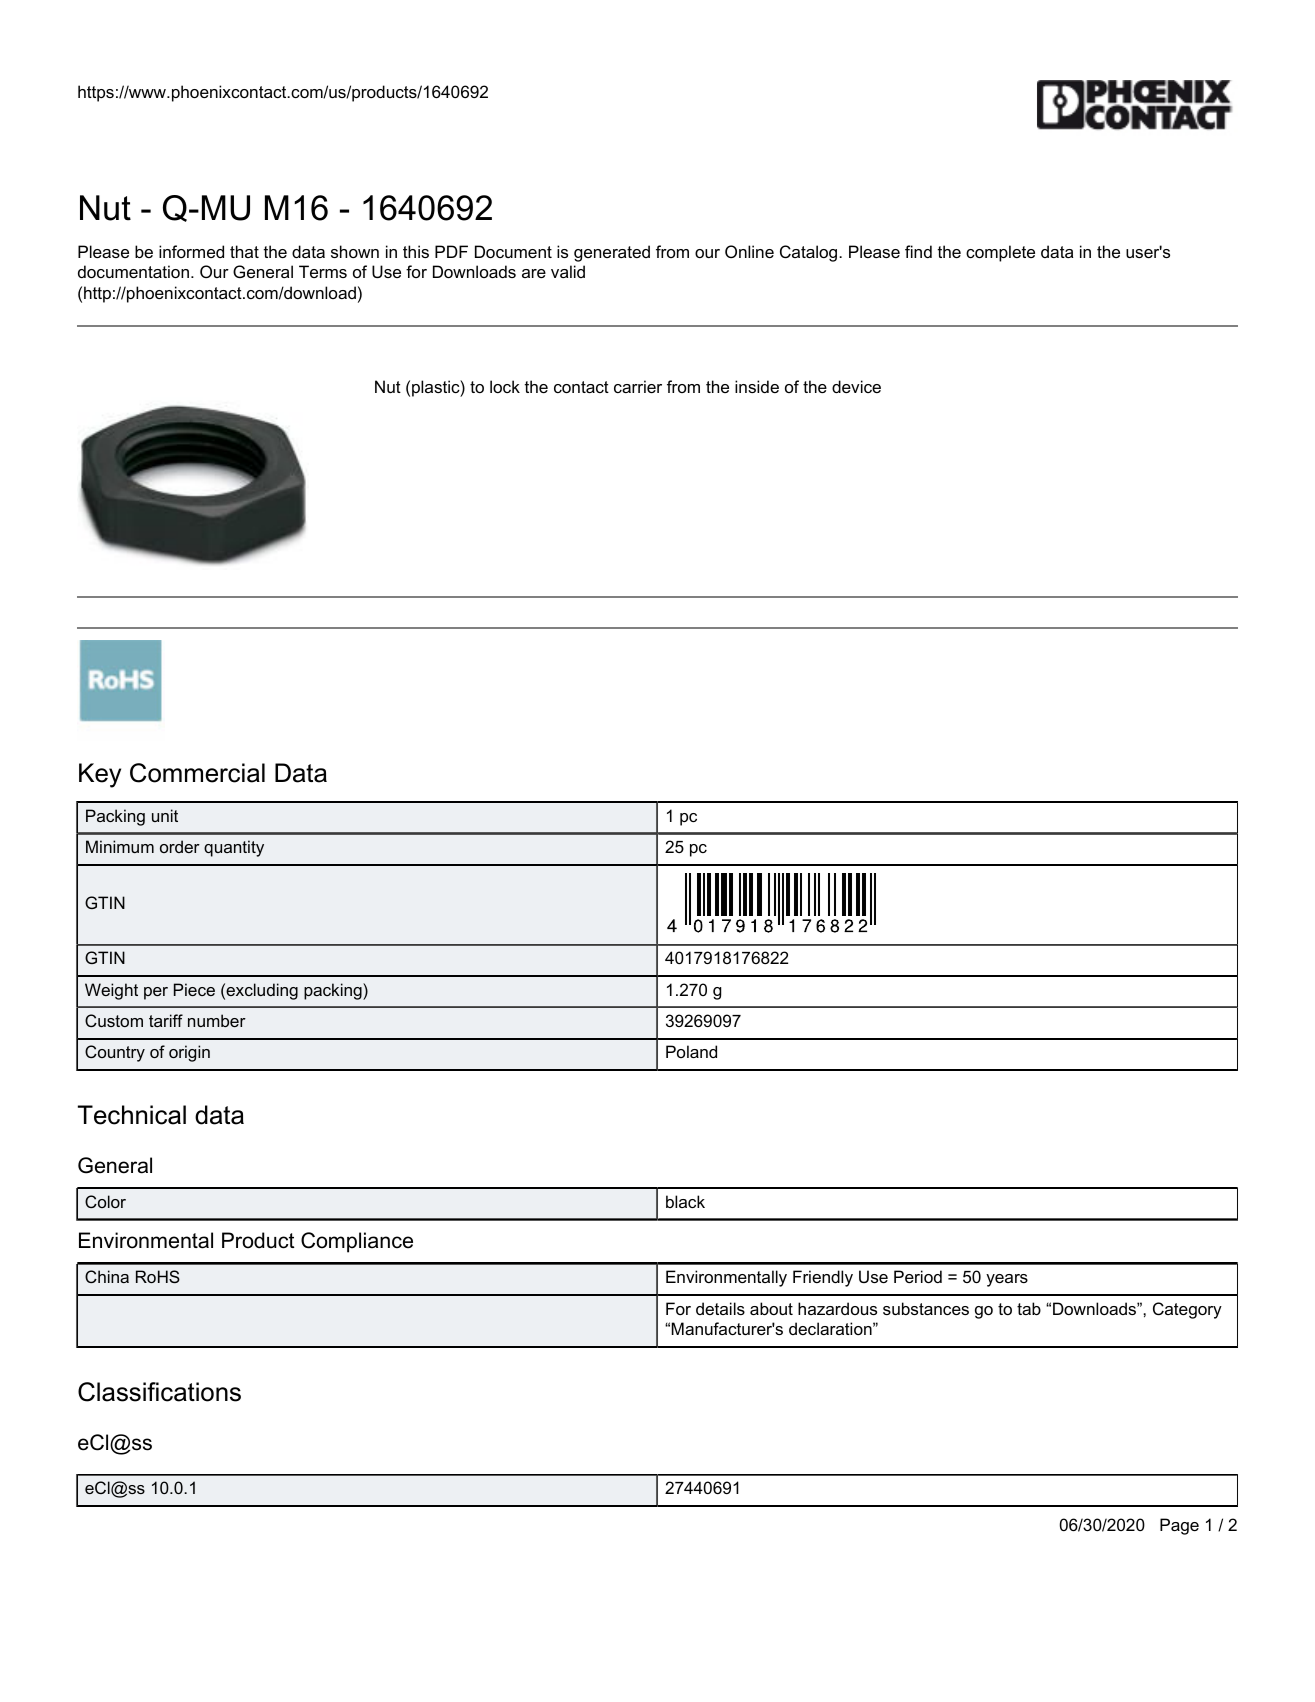 The height and width of the page is (1702, 1315). What do you see at coordinates (105, 1201) in the page?
I see `Color` at bounding box center [105, 1201].
